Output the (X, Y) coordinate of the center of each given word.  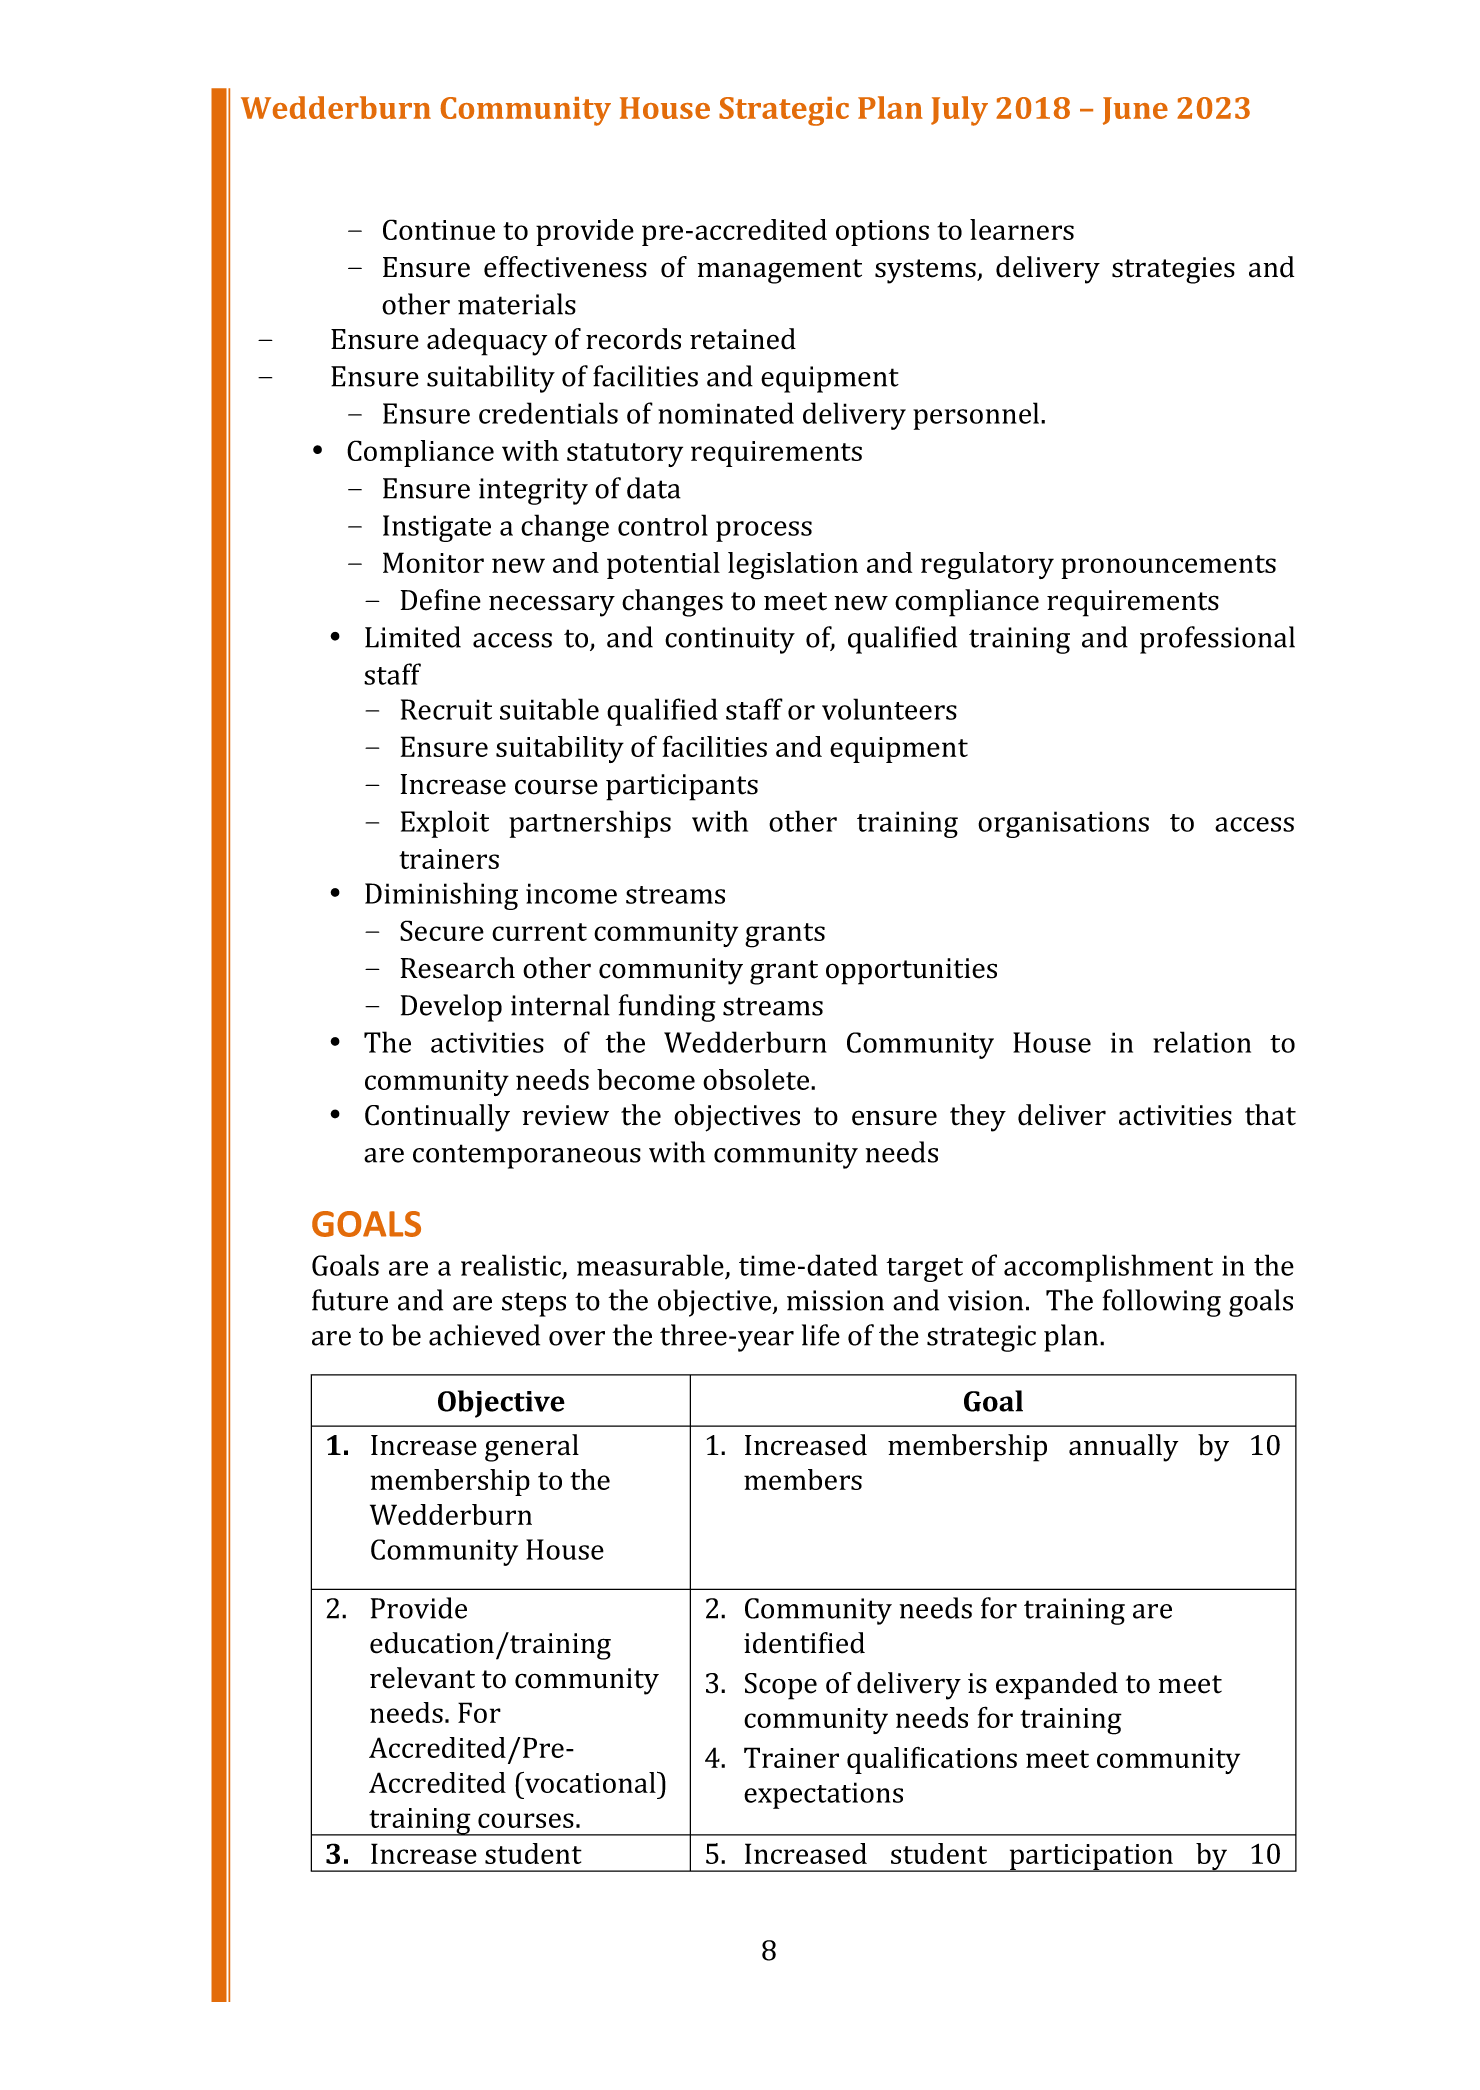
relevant (422, 1678)
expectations (823, 1795)
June (1135, 111)
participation (1091, 1858)
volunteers (889, 709)
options (882, 233)
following (1162, 1303)
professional (1217, 640)
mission (835, 1300)
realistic (511, 1265)
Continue (439, 229)
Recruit (446, 709)
